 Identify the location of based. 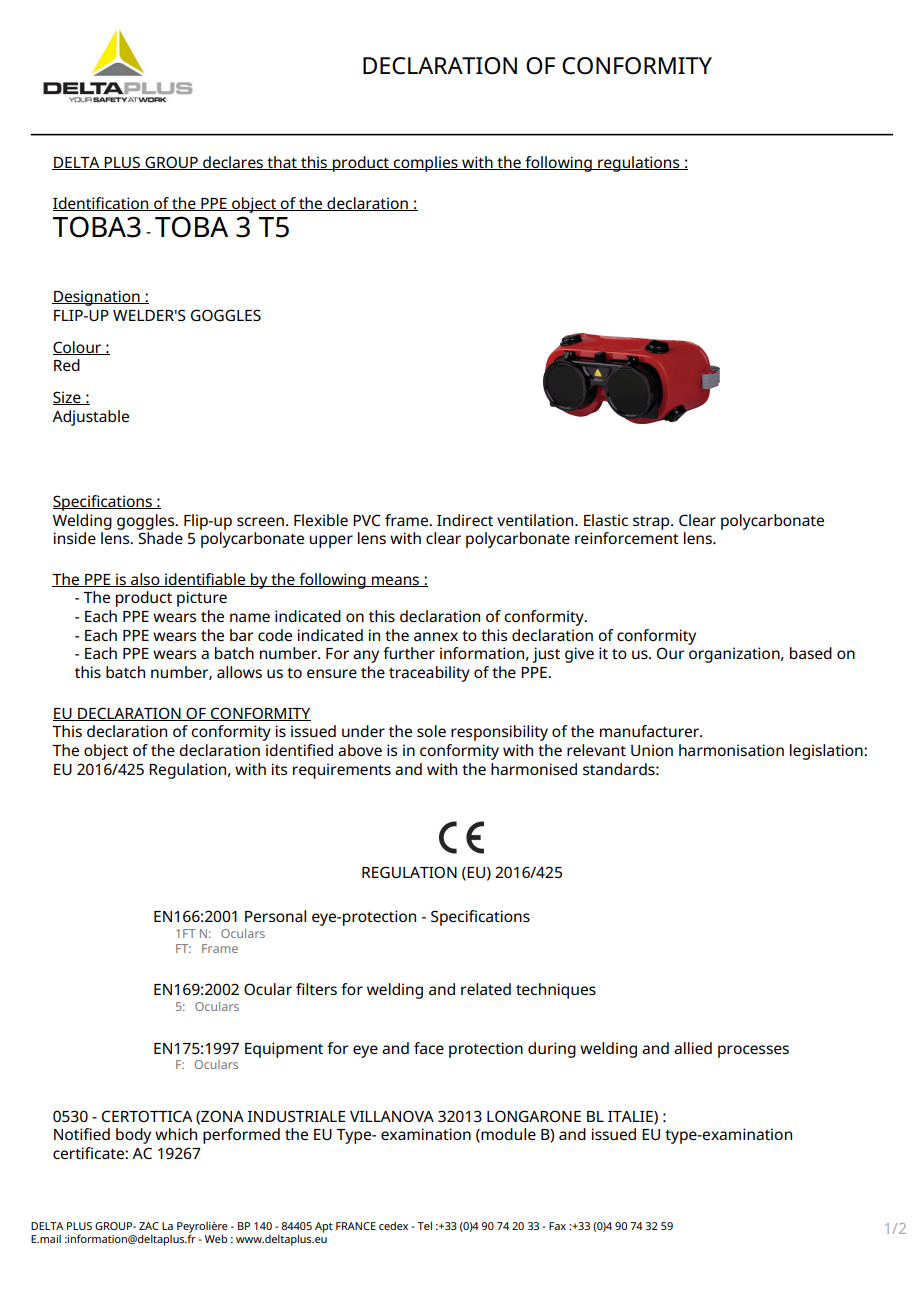
(811, 653).
